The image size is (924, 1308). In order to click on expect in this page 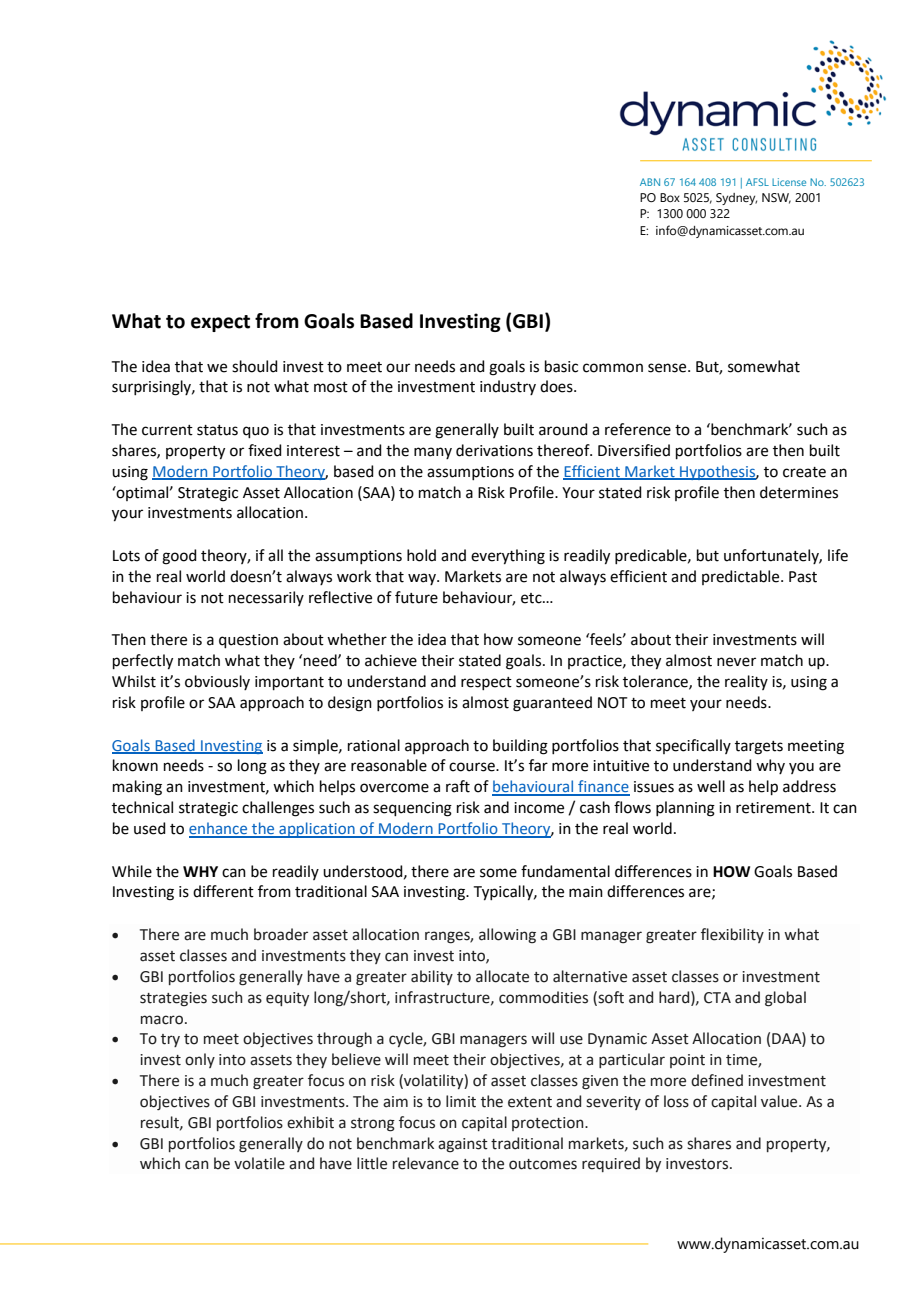, I will do `click(220, 323)`.
